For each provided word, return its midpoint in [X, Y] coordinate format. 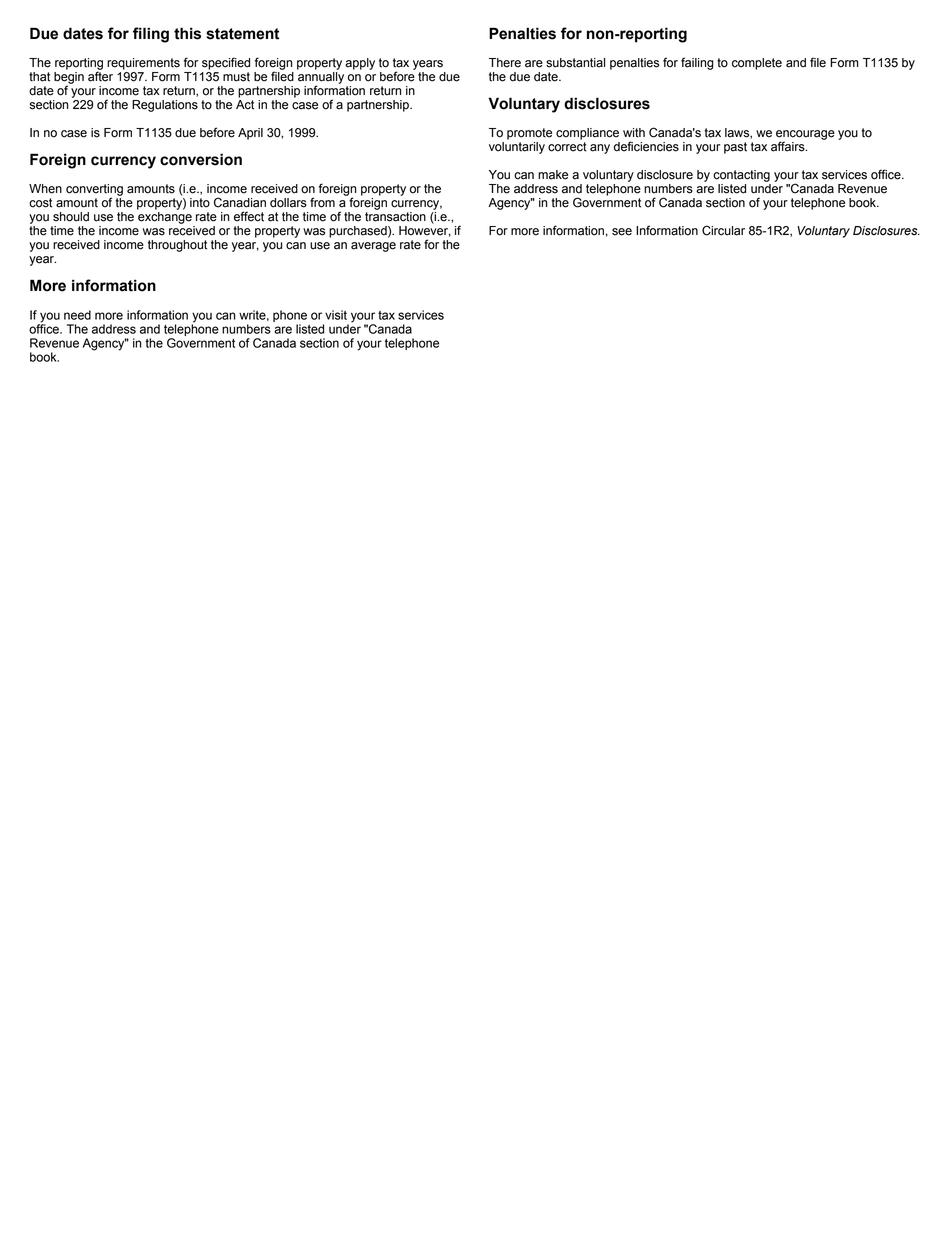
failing [697, 63]
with [634, 133]
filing [151, 35]
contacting [741, 176]
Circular [723, 230]
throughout [177, 246]
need [77, 315]
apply [360, 64]
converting [94, 191]
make [553, 175]
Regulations [165, 106]
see [622, 232]
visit [336, 315]
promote [529, 134]
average [373, 247]
